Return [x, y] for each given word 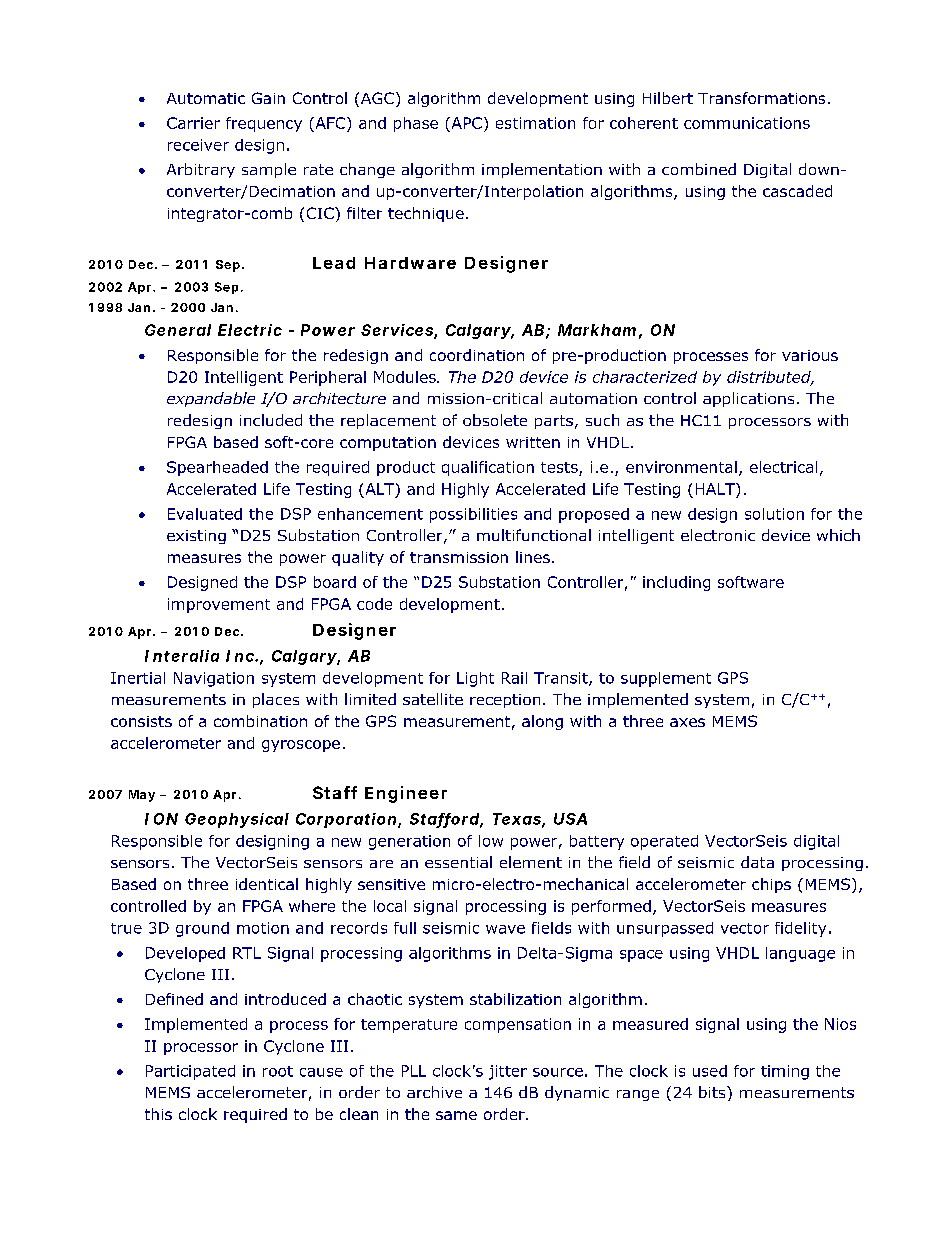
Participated [190, 1072]
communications [747, 123]
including [676, 583]
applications [748, 399]
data [757, 862]
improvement [219, 605]
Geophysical [237, 820]
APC [465, 123]
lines [533, 557]
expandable [211, 399]
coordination [477, 355]
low [491, 841]
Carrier [193, 123]
